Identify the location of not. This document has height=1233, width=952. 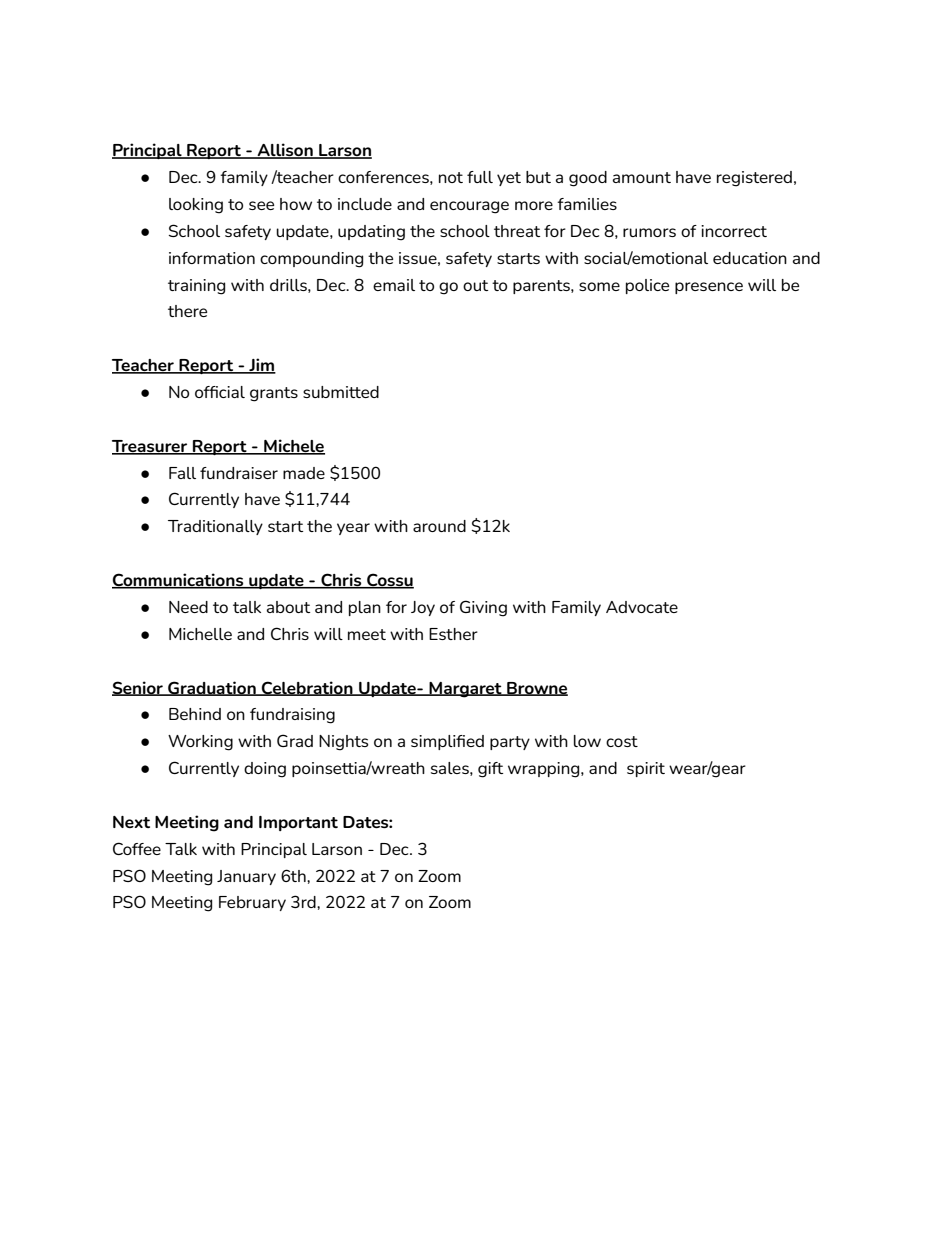
(451, 177).
